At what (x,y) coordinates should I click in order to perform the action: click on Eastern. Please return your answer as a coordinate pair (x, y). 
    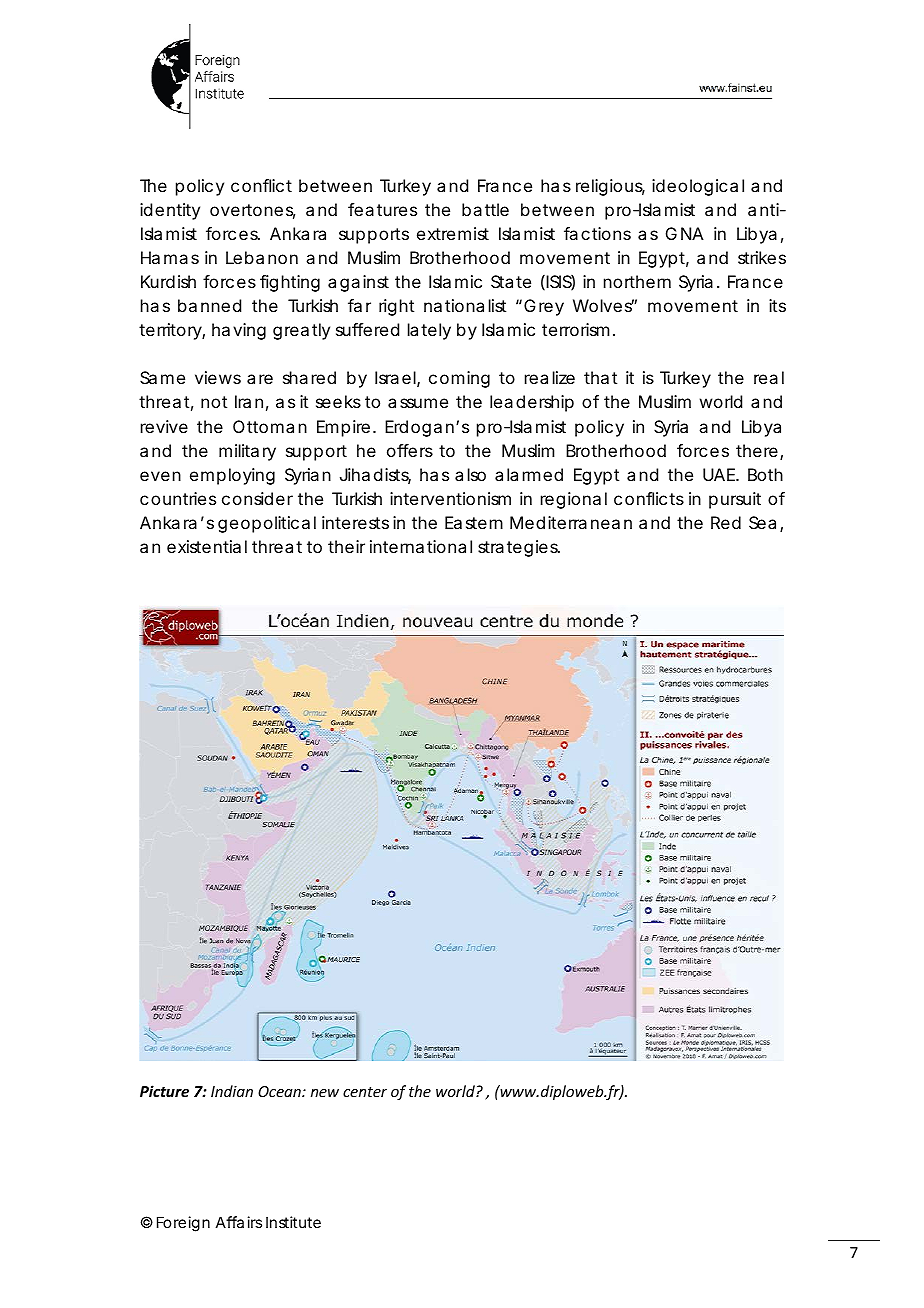
    Looking at the image, I should click on (474, 522).
